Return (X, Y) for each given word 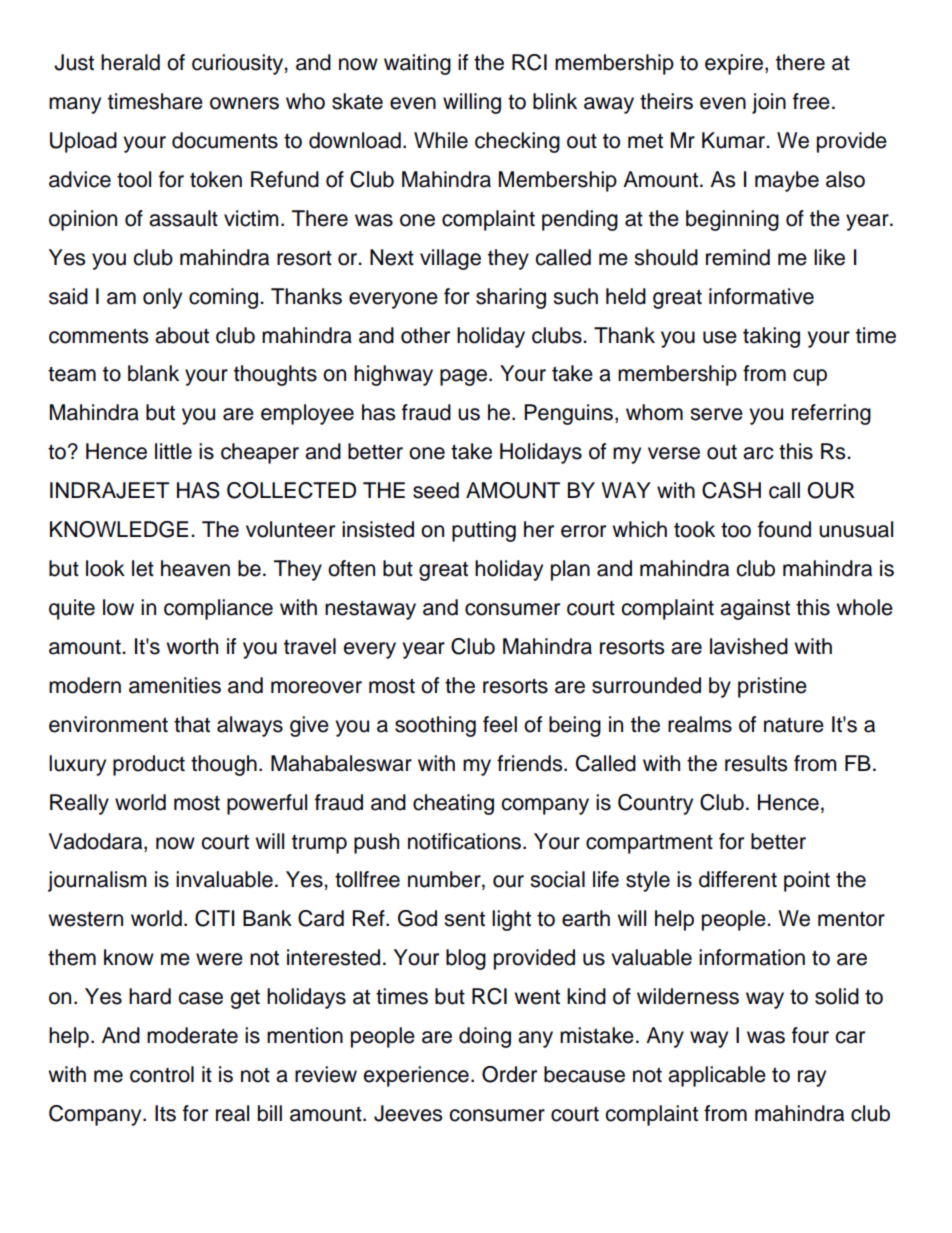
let (143, 568)
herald (130, 62)
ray (812, 1078)
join (769, 103)
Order (509, 1074)
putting (484, 531)
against (755, 609)
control (162, 1074)
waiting (417, 64)
